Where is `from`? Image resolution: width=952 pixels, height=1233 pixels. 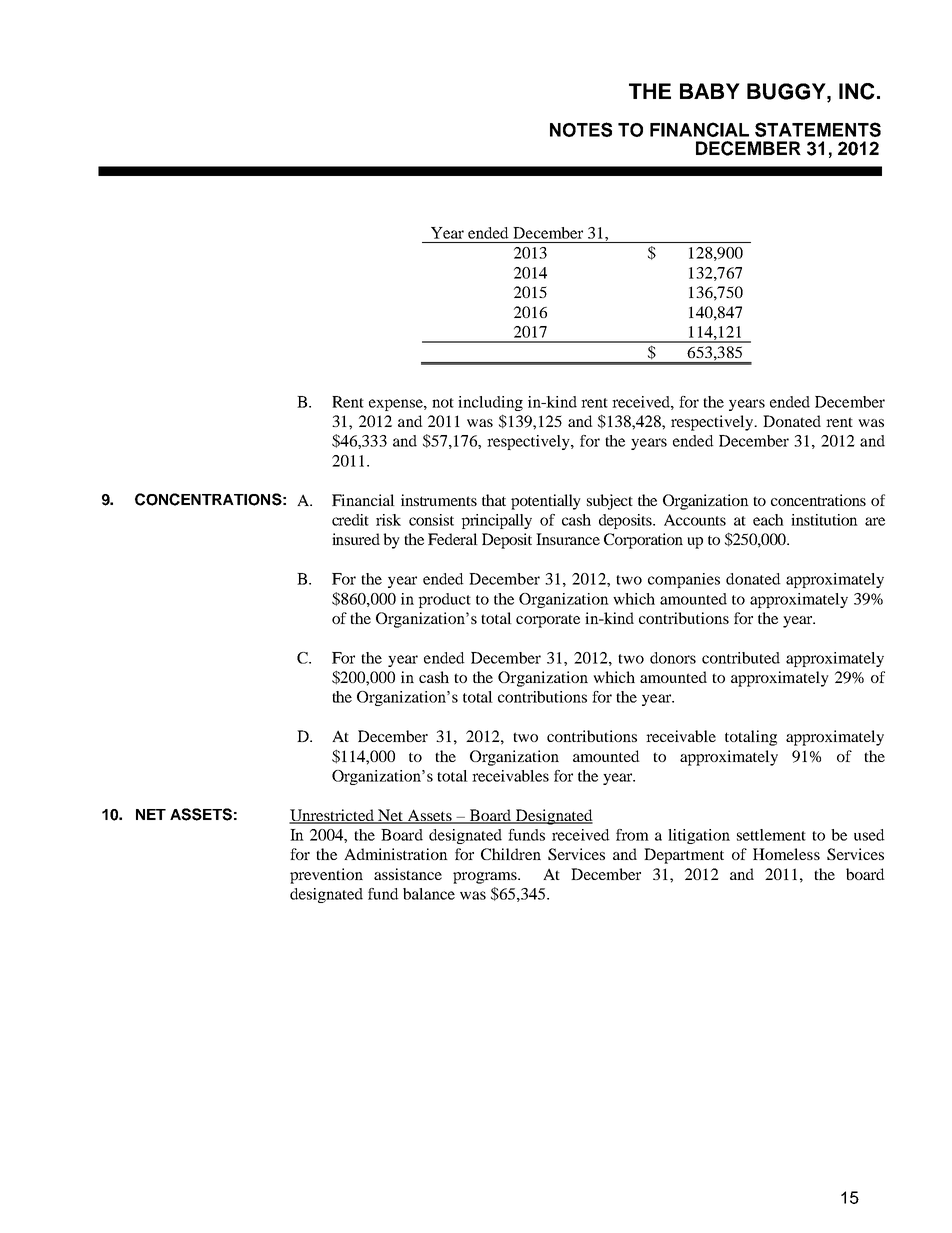
from is located at coordinates (632, 835).
